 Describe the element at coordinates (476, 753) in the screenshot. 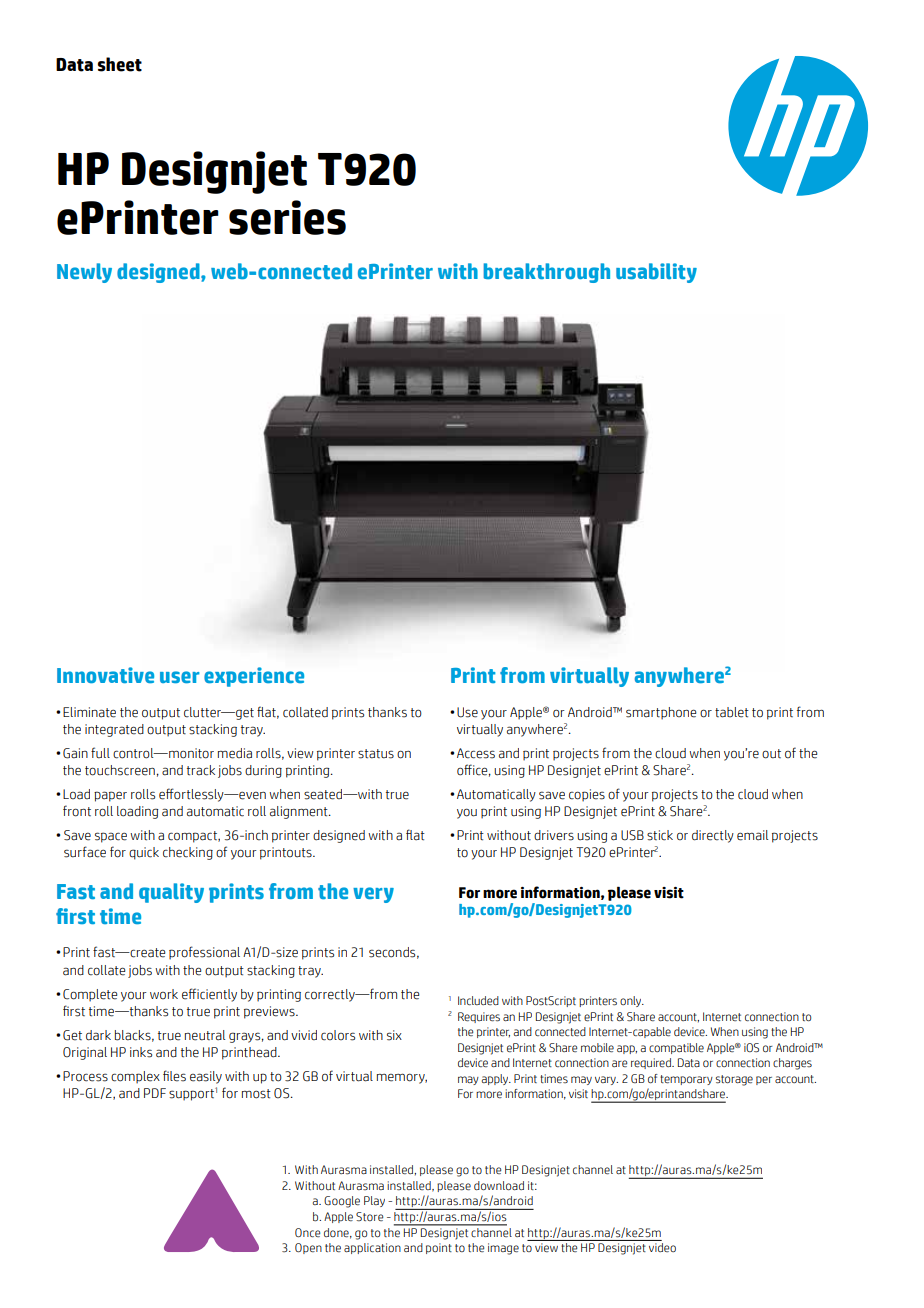

I see `Access` at that location.
